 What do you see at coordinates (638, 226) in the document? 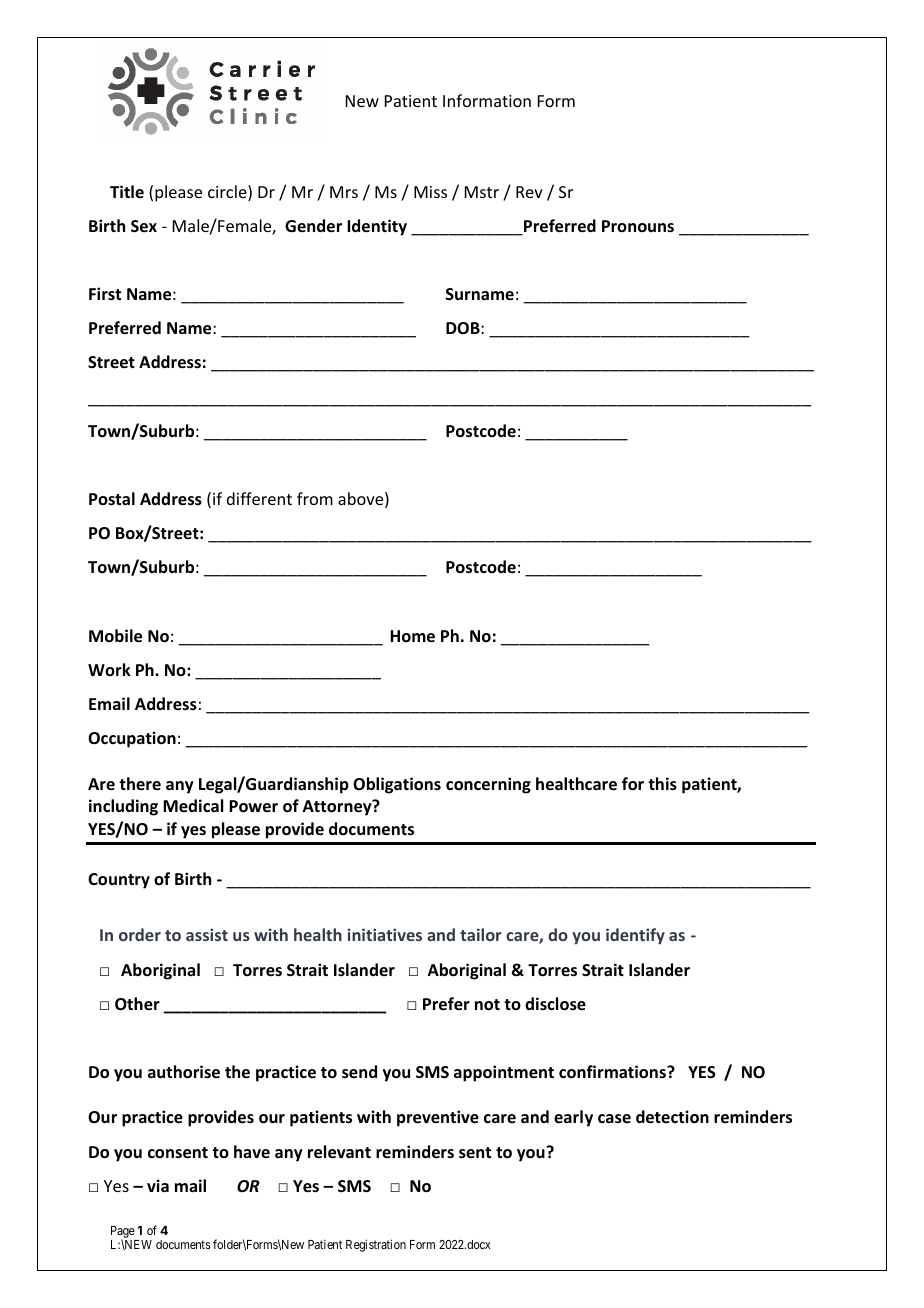
I see `Pronouns` at bounding box center [638, 226].
